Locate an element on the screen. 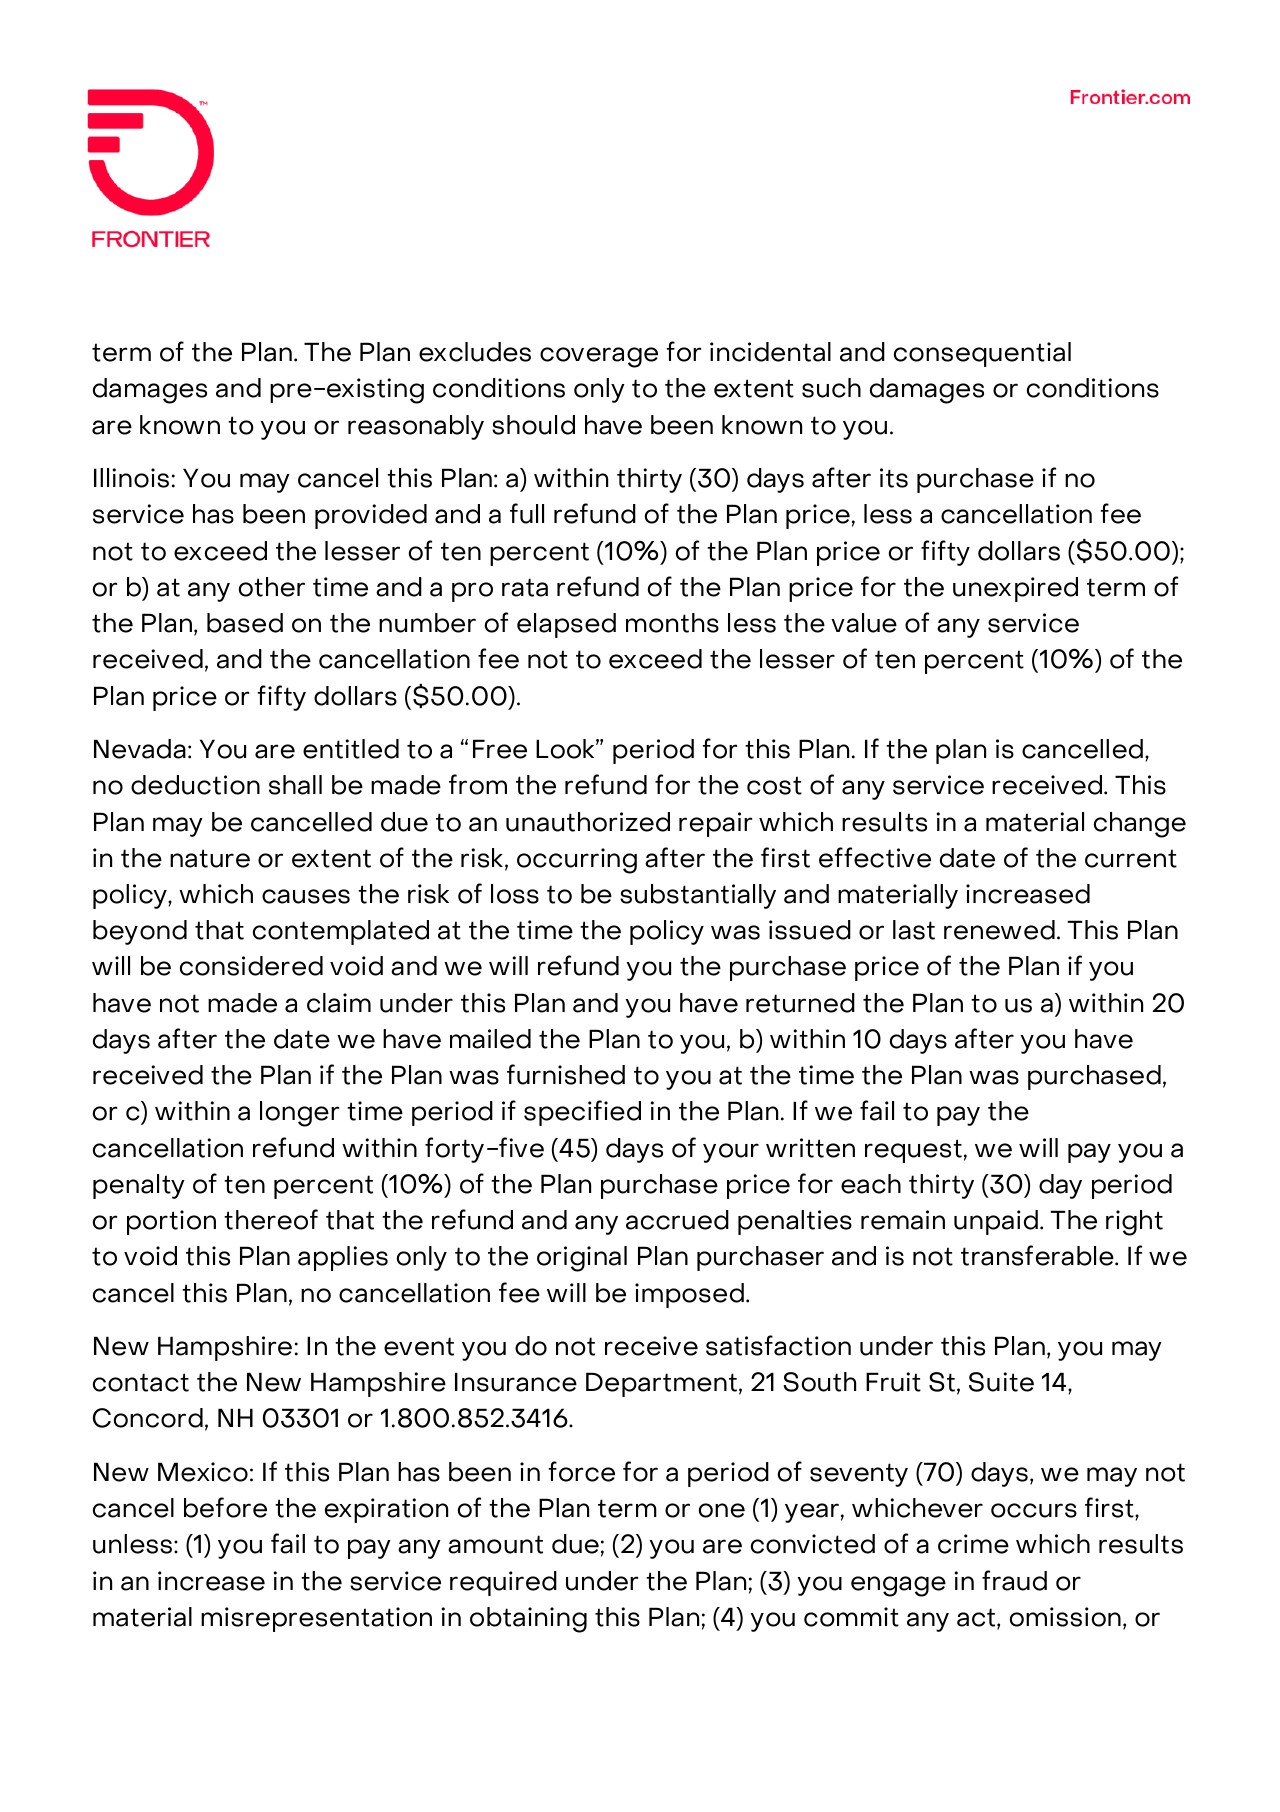  reasonably is located at coordinates (416, 427).
